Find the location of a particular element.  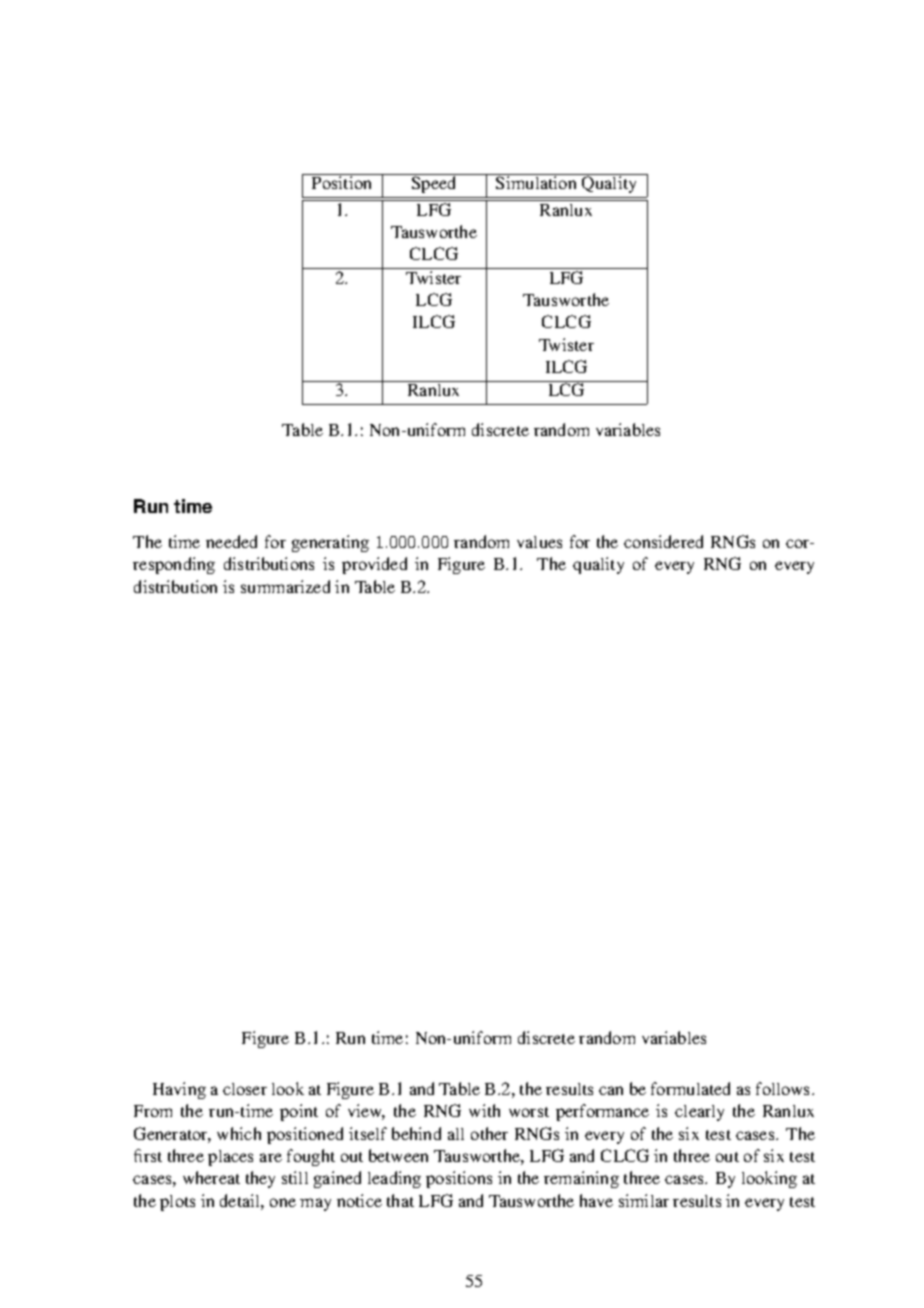

generating is located at coordinates (330, 543).
